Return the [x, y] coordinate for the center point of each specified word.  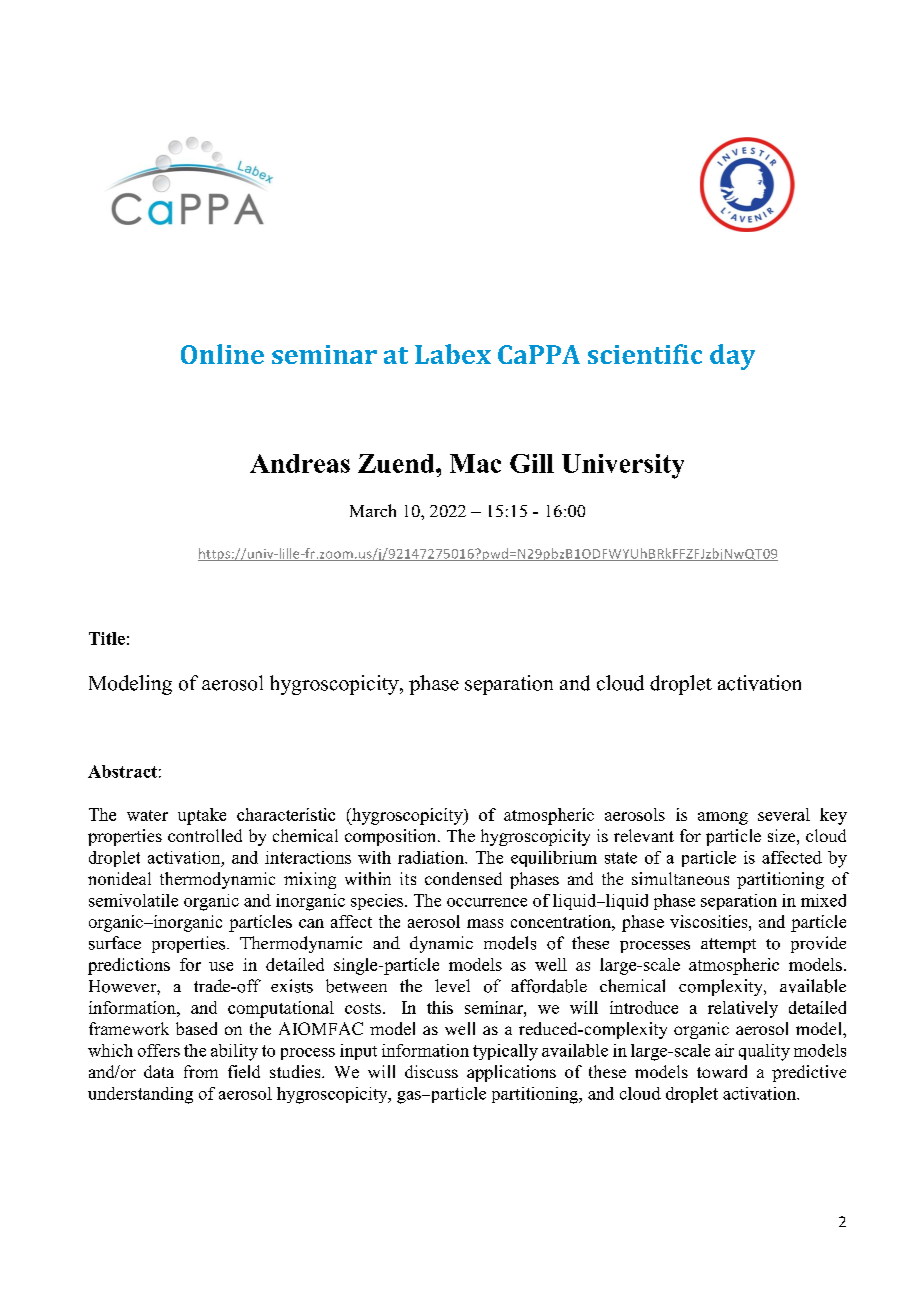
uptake [202, 816]
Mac [475, 463]
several [784, 814]
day [732, 357]
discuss [431, 1071]
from [201, 1071]
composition [392, 837]
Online [222, 354]
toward [722, 1071]
